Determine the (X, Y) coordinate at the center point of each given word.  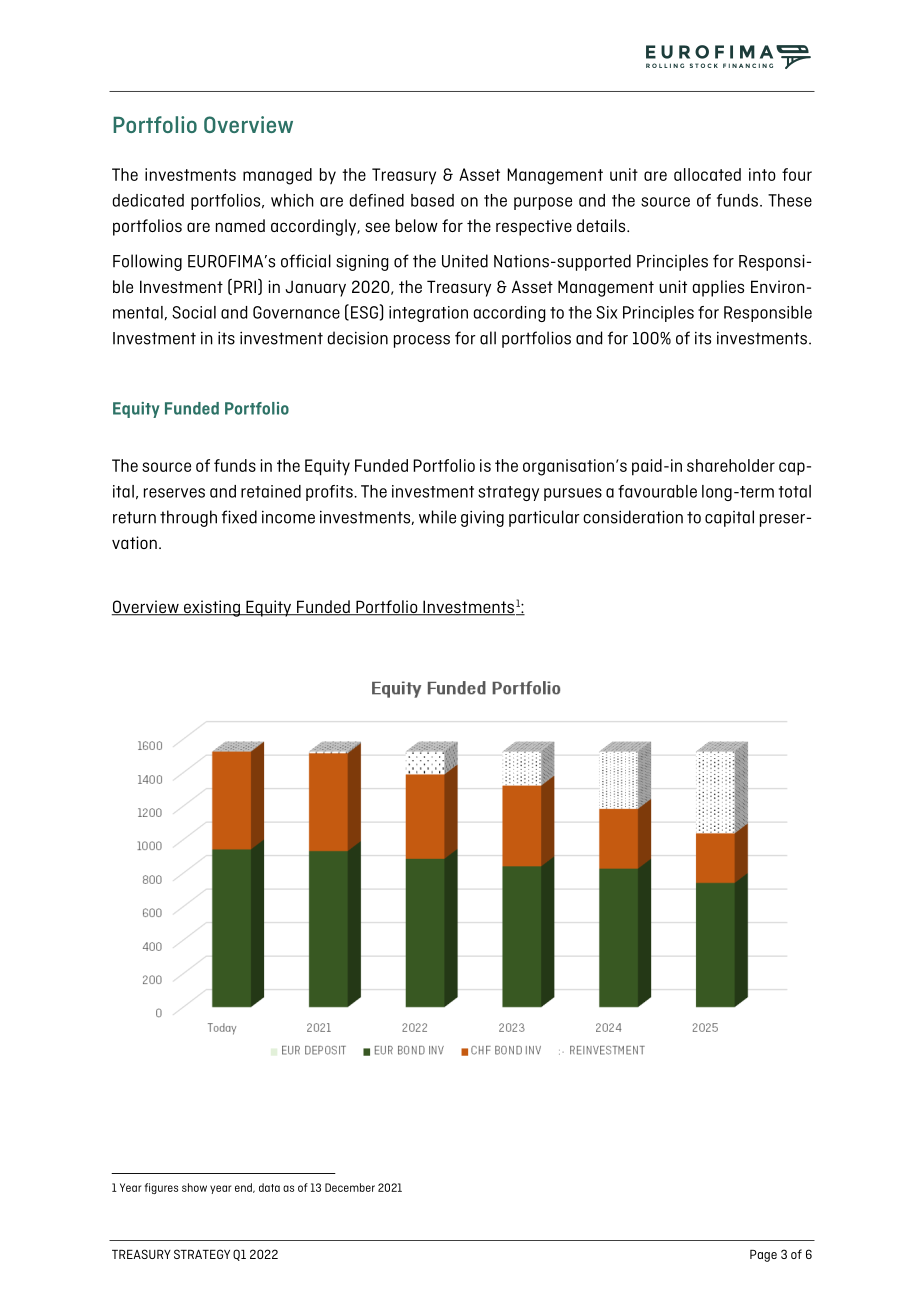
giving (482, 518)
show (194, 1187)
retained (271, 491)
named (240, 225)
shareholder (731, 465)
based (432, 200)
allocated (707, 174)
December (350, 1187)
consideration (633, 517)
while (437, 517)
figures (161, 1188)
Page (763, 1256)
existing (212, 608)
